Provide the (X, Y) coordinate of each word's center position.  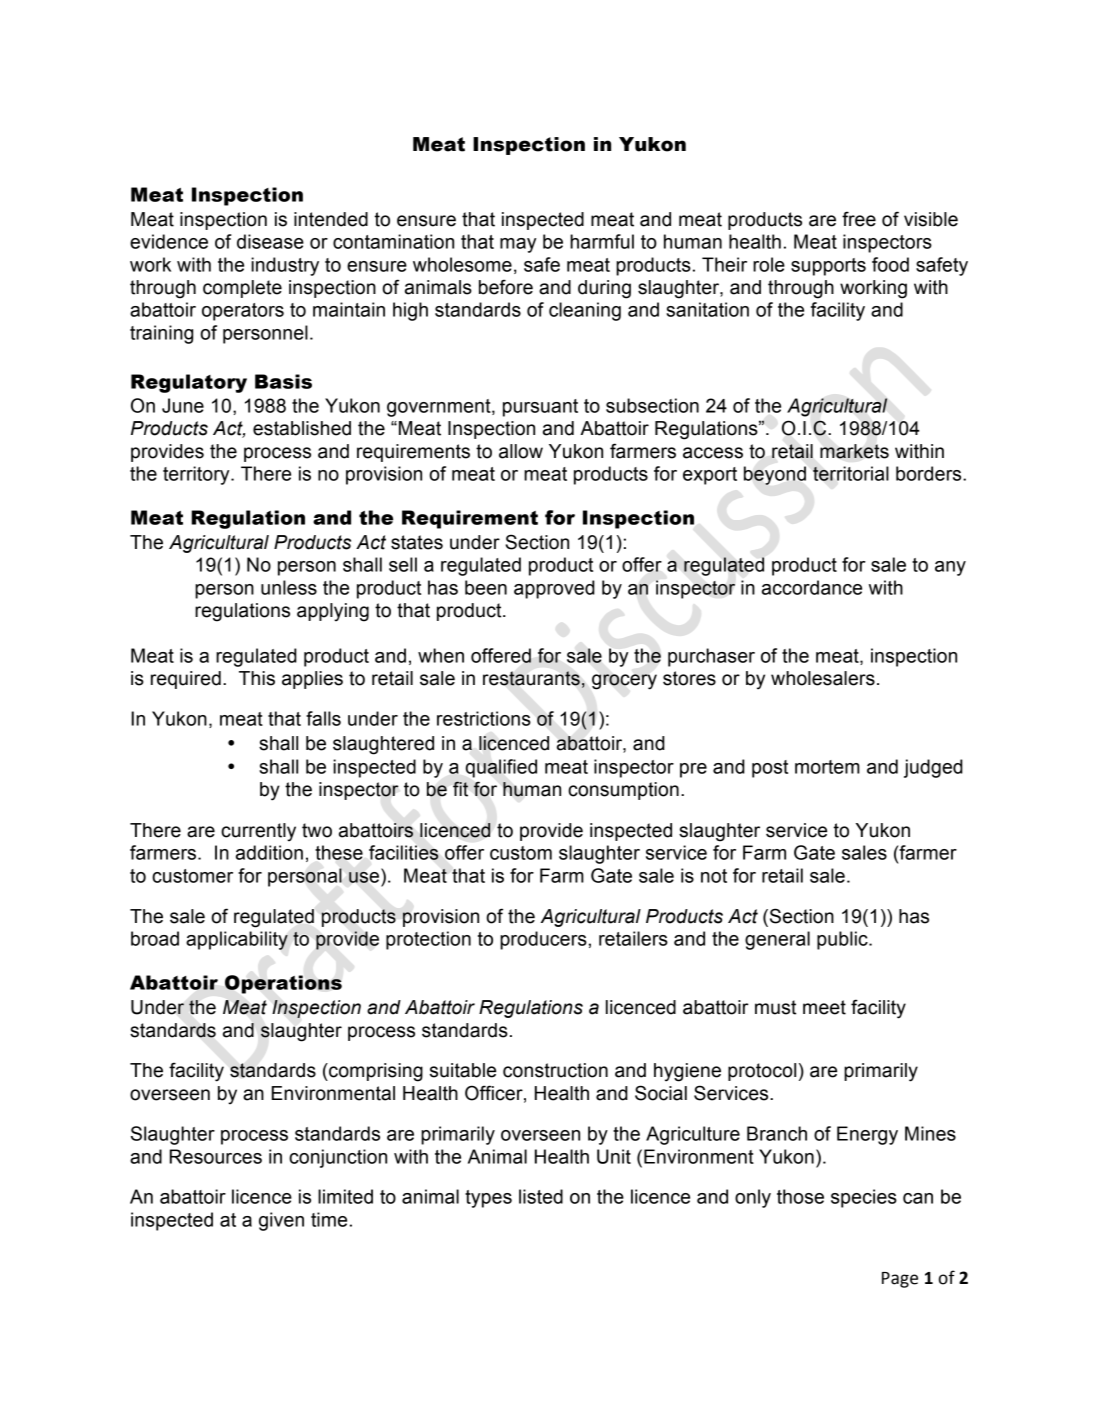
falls (323, 718)
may (518, 245)
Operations (283, 984)
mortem (827, 767)
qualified (501, 768)
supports (828, 267)
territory (197, 475)
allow (521, 451)
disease (270, 241)
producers (543, 940)
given (281, 1221)
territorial (851, 473)
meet (824, 1007)
